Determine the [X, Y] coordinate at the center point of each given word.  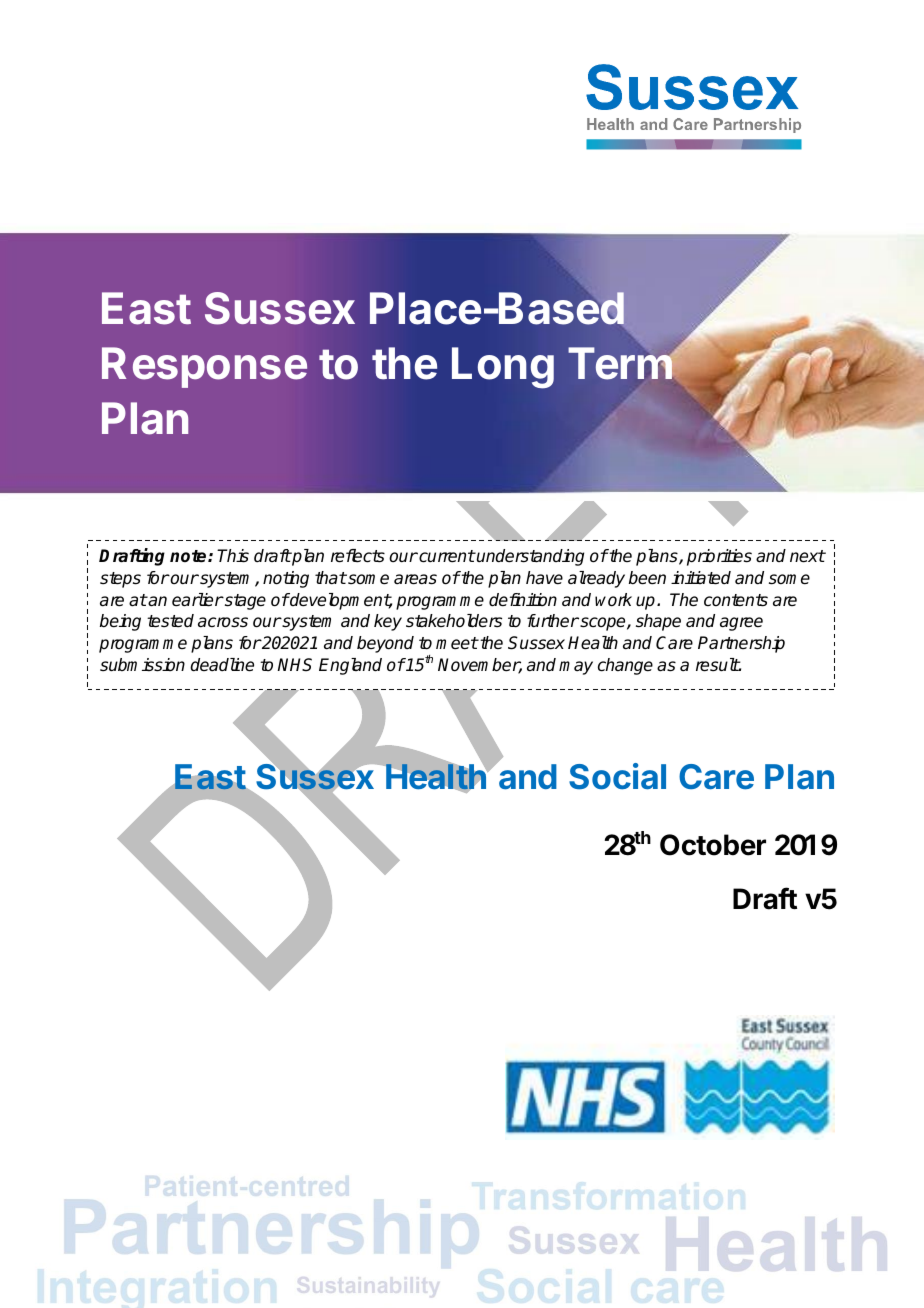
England [350, 666]
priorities [719, 557]
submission [142, 665]
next [807, 556]
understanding [529, 557]
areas [415, 579]
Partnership [741, 644]
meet [457, 643]
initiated [701, 578]
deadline [222, 665]
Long [503, 368]
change [625, 666]
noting [286, 579]
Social [617, 776]
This [233, 556]
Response [204, 367]
